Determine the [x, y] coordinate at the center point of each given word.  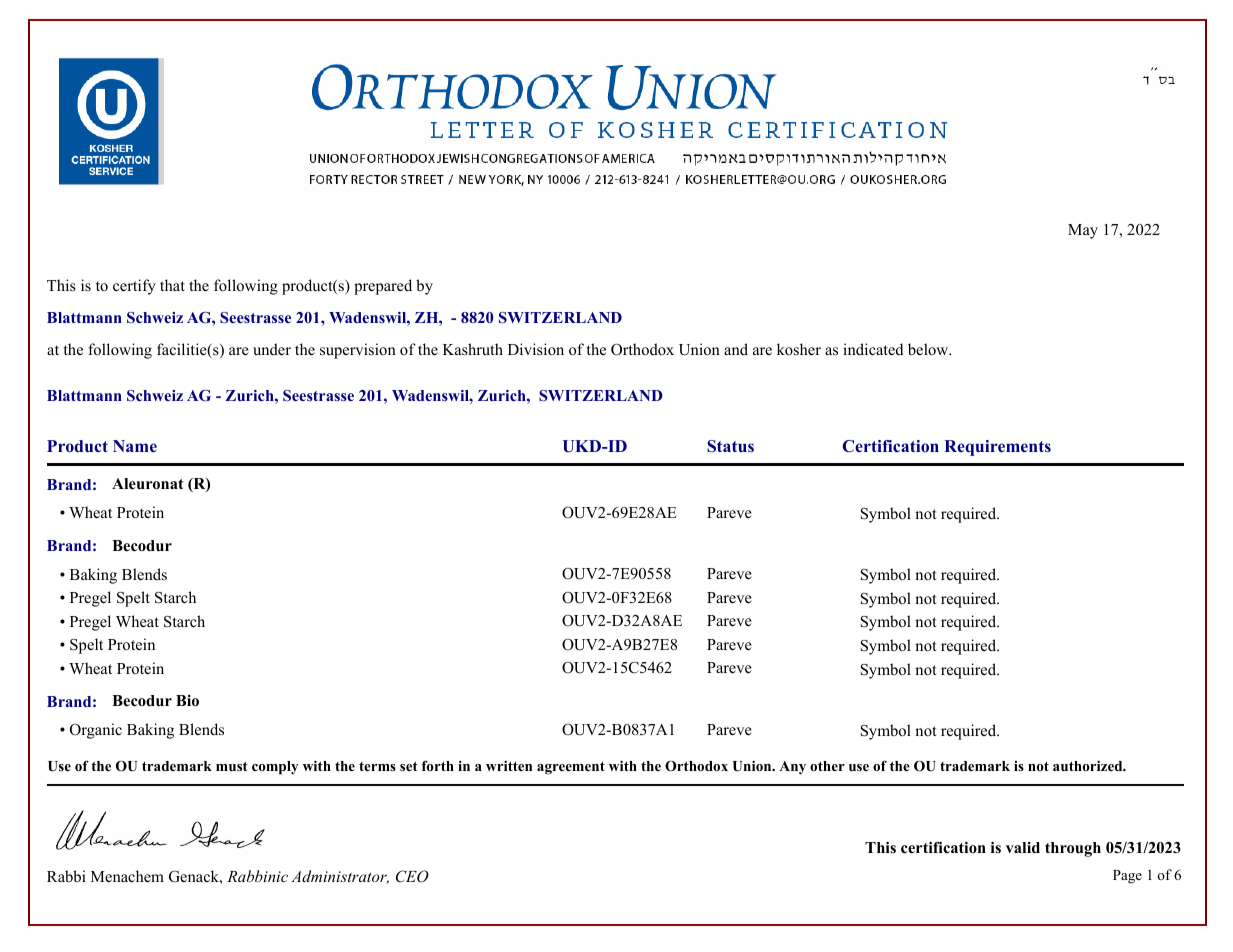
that [172, 285]
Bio [187, 701]
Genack [195, 876]
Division [536, 349]
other [827, 766]
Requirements [997, 448]
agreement [571, 768]
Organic [96, 731]
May [1083, 231]
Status [730, 446]
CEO [412, 876]
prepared [383, 287]
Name [135, 446]
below [929, 349]
